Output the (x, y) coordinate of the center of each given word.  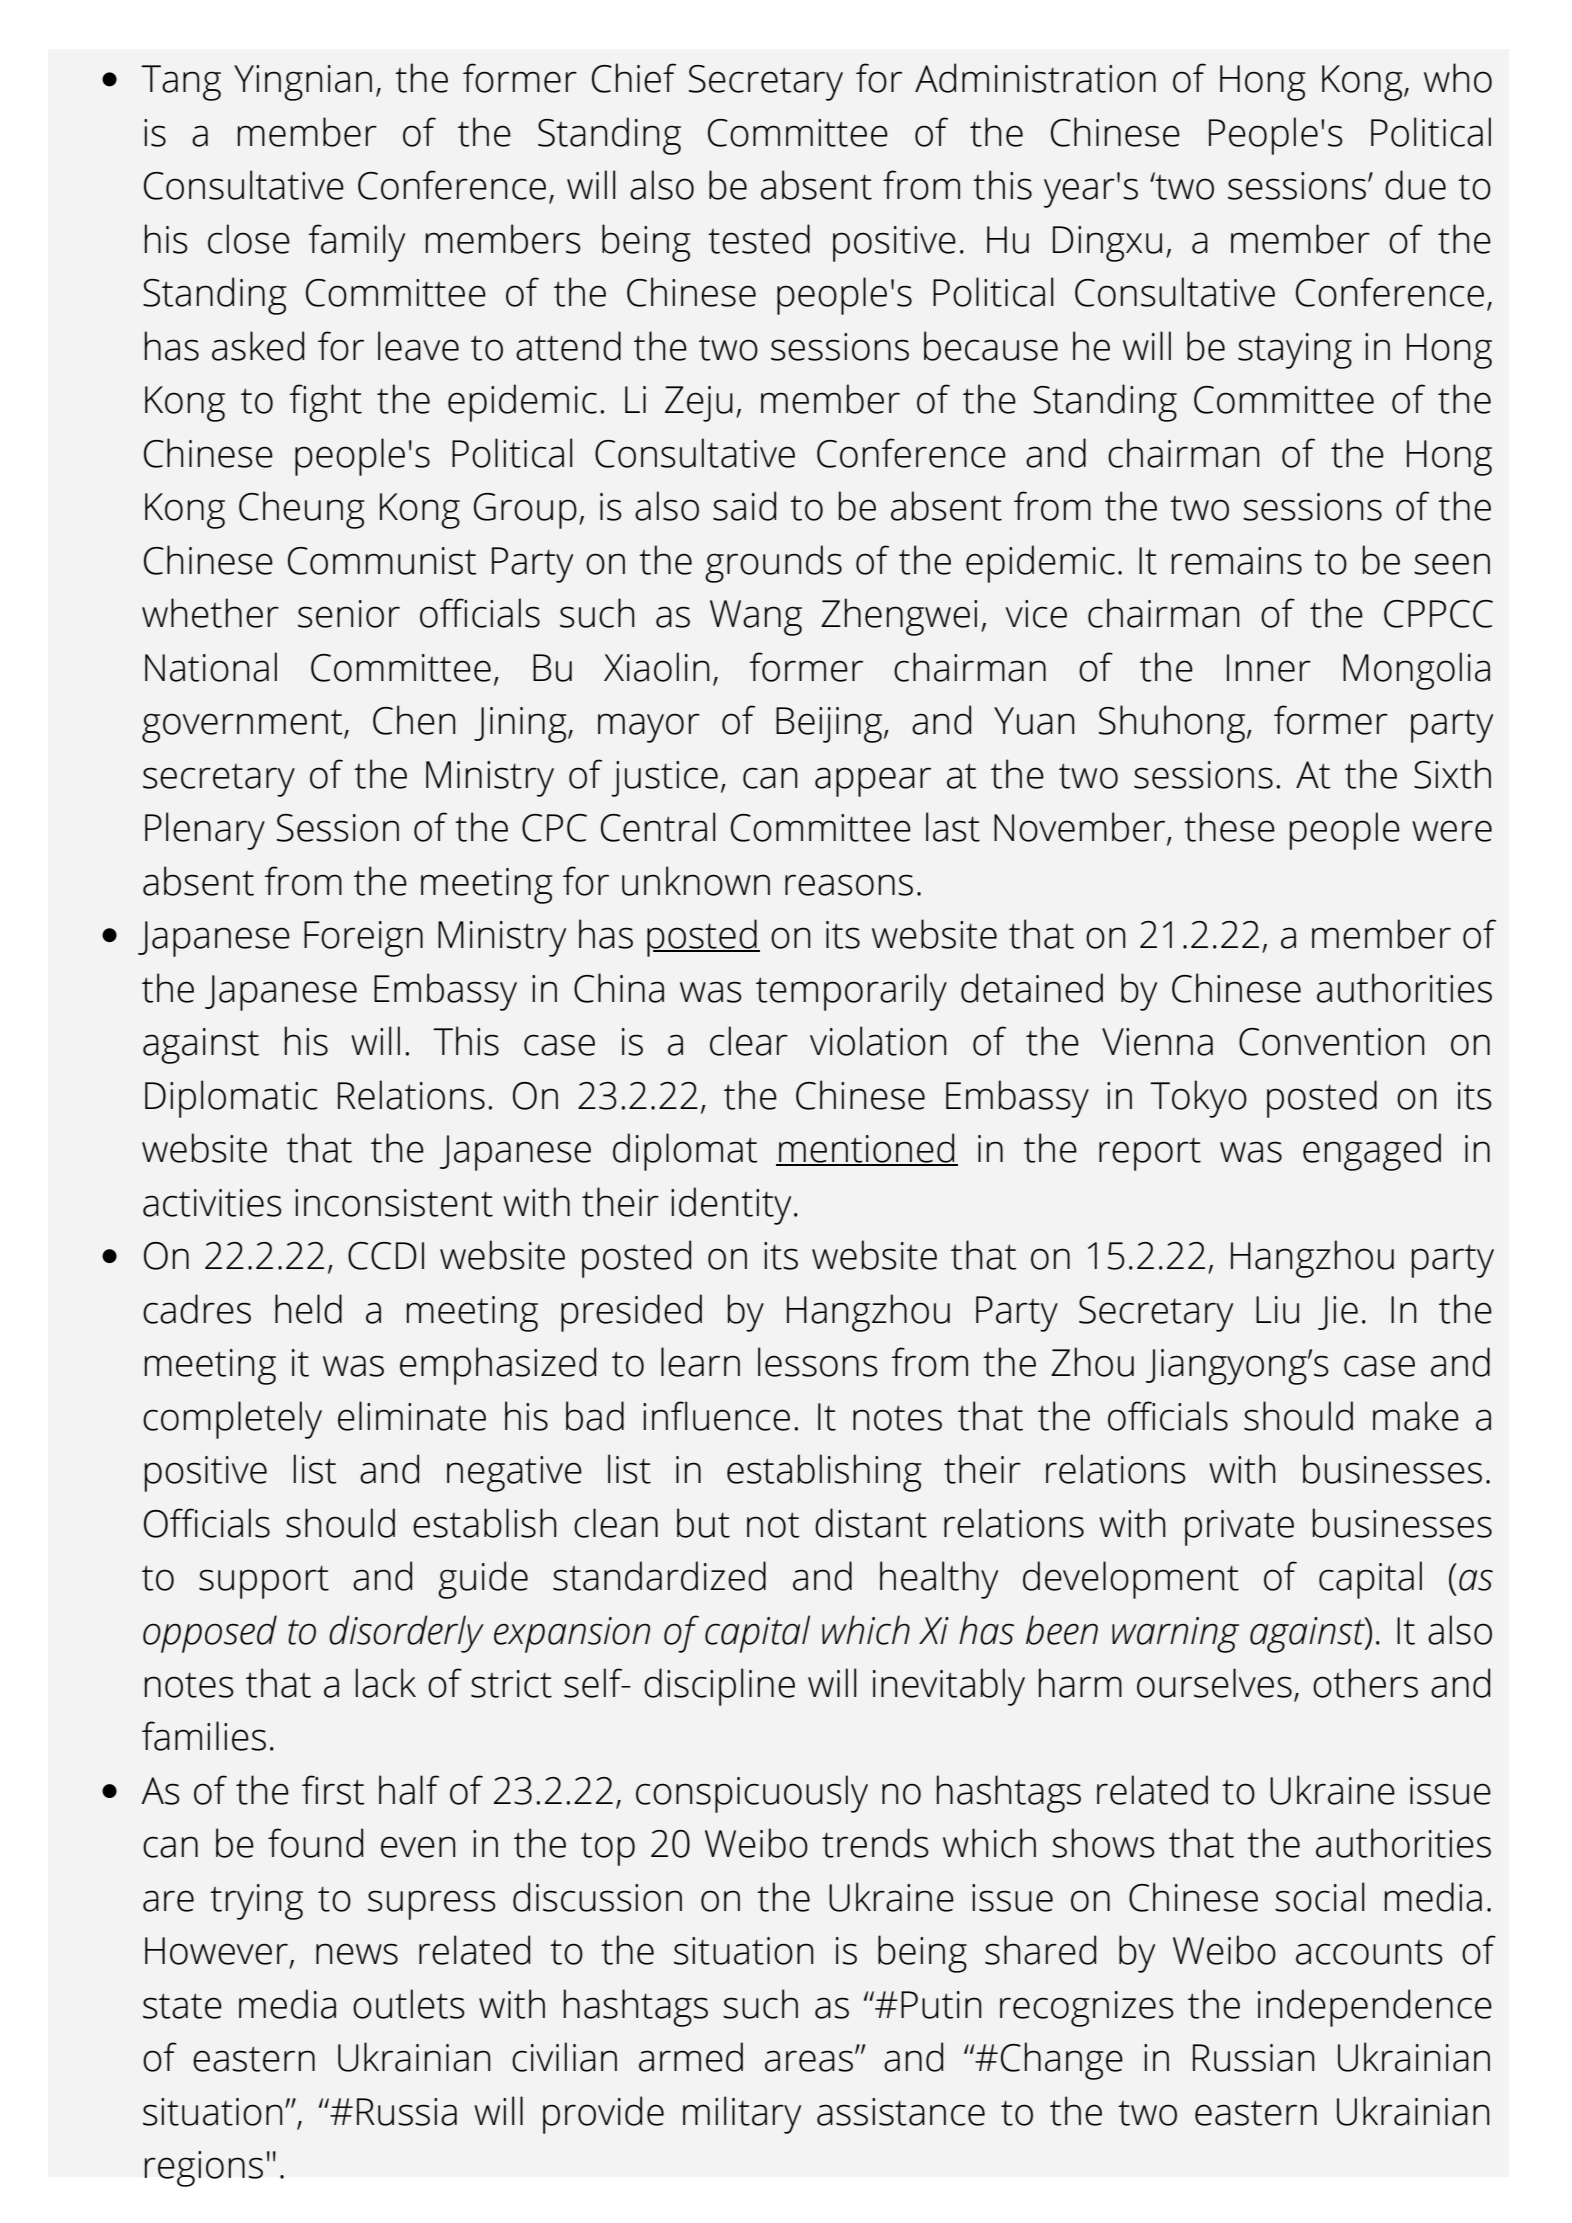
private (1239, 1528)
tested (759, 239)
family (356, 243)
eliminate (412, 1416)
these (1229, 827)
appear (873, 782)
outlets (409, 2004)
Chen (414, 720)
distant (871, 1523)
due (1415, 185)
